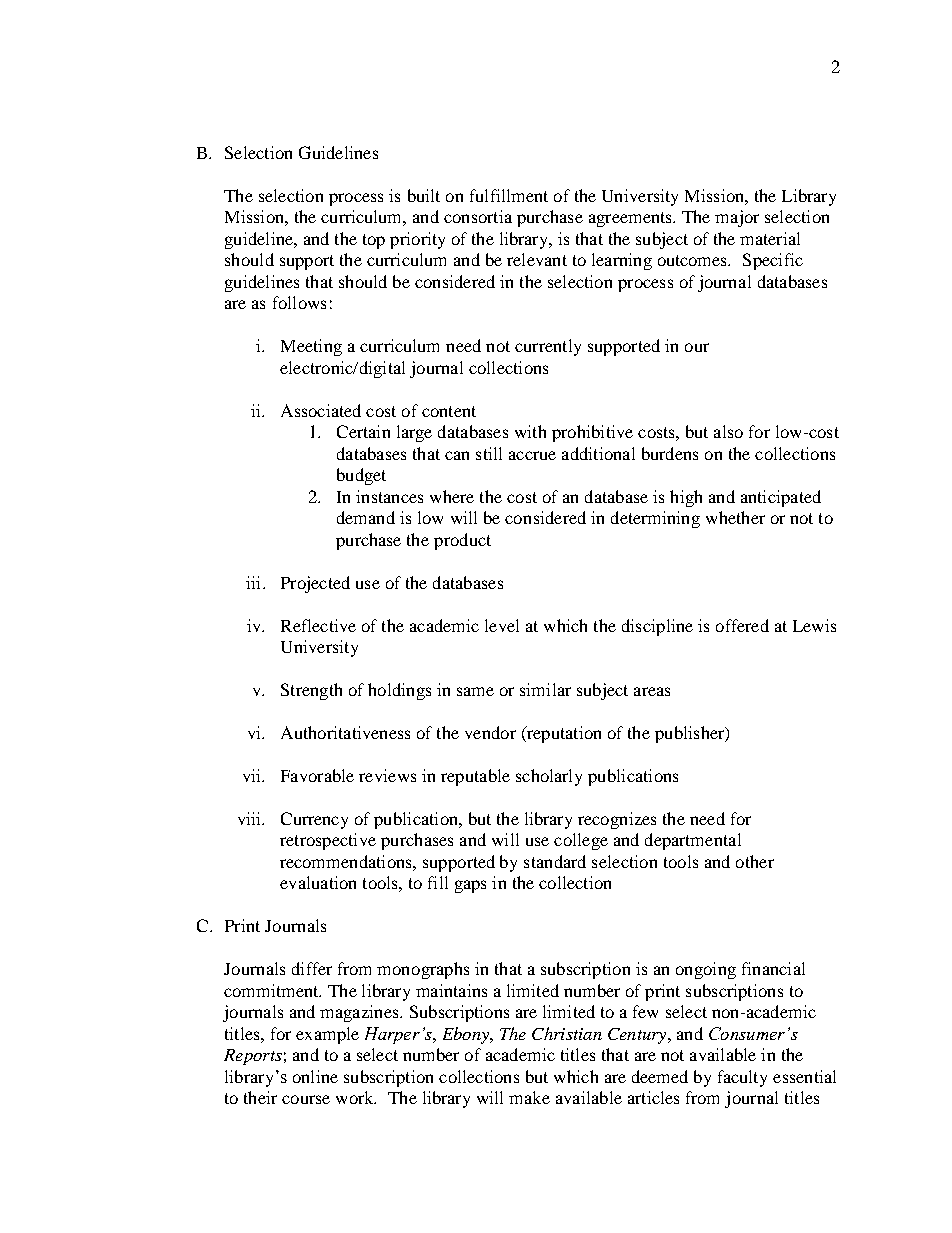  Describe the element at coordinates (530, 431) in the image. I see `with` at that location.
